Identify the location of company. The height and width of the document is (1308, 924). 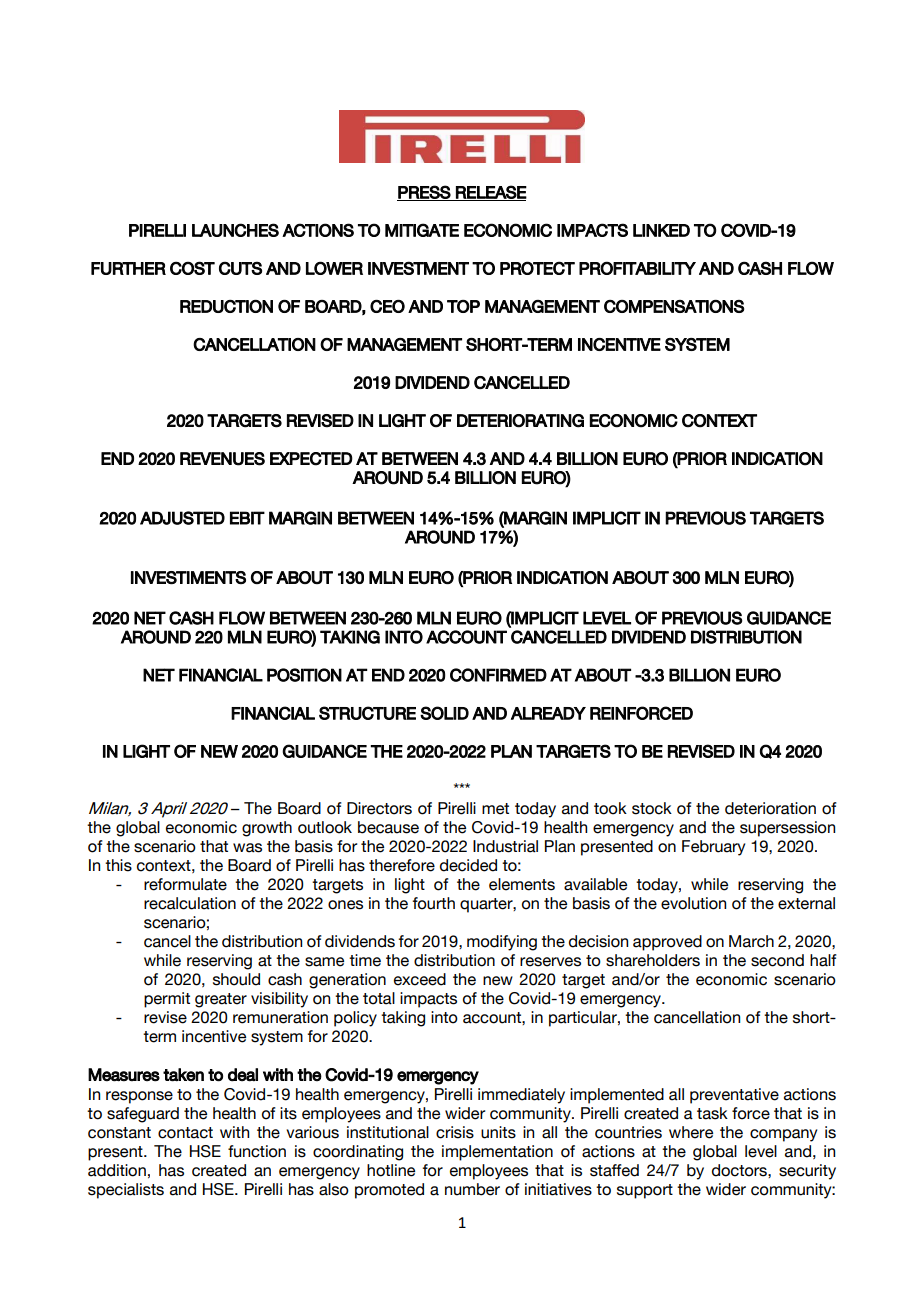
(783, 1135).
